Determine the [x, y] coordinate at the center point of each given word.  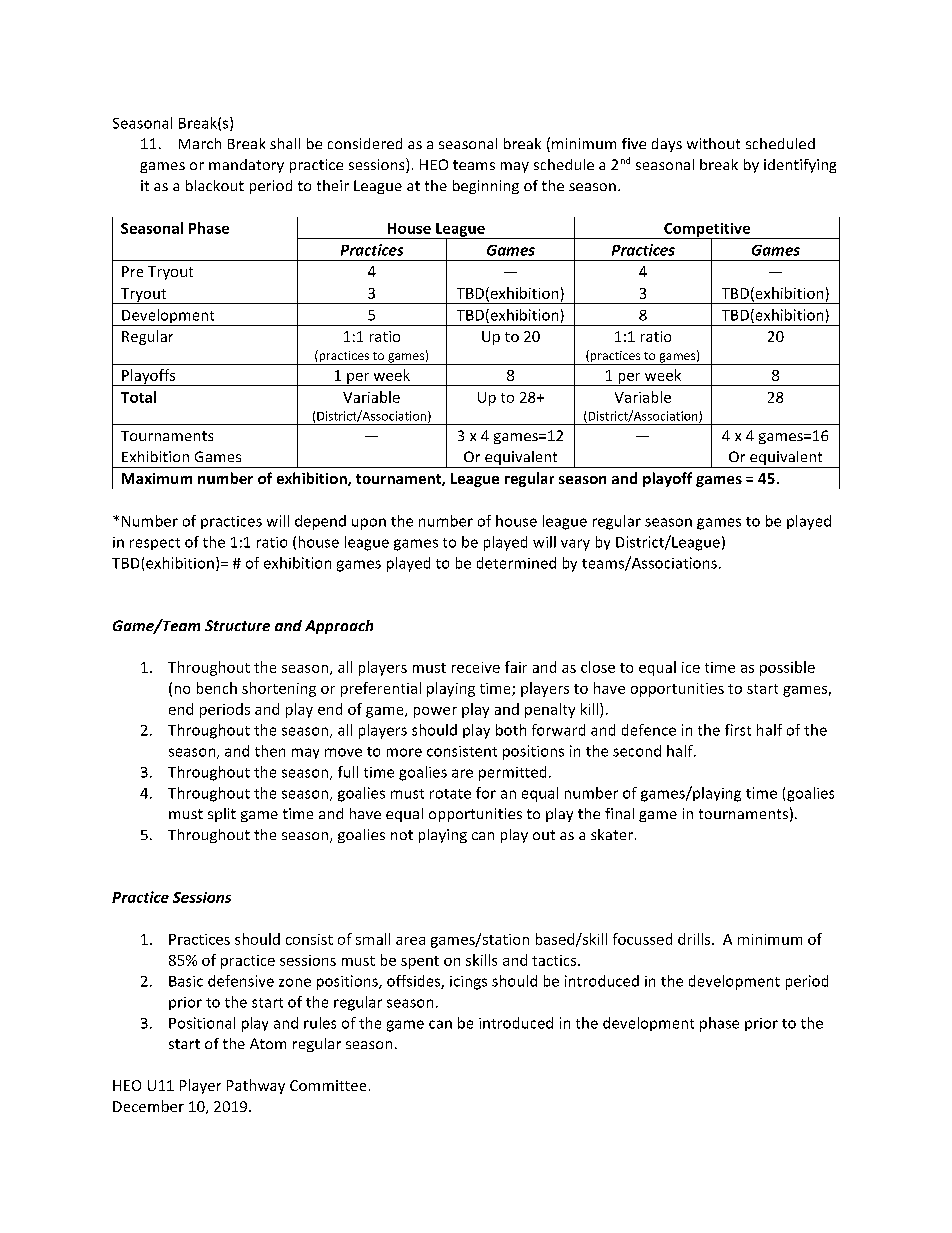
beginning [486, 187]
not [402, 835]
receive [476, 667]
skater [612, 834]
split [222, 815]
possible [787, 668]
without [713, 143]
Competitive [707, 231]
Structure [237, 625]
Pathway [256, 1086]
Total [138, 397]
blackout [215, 185]
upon [369, 524]
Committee [328, 1085]
